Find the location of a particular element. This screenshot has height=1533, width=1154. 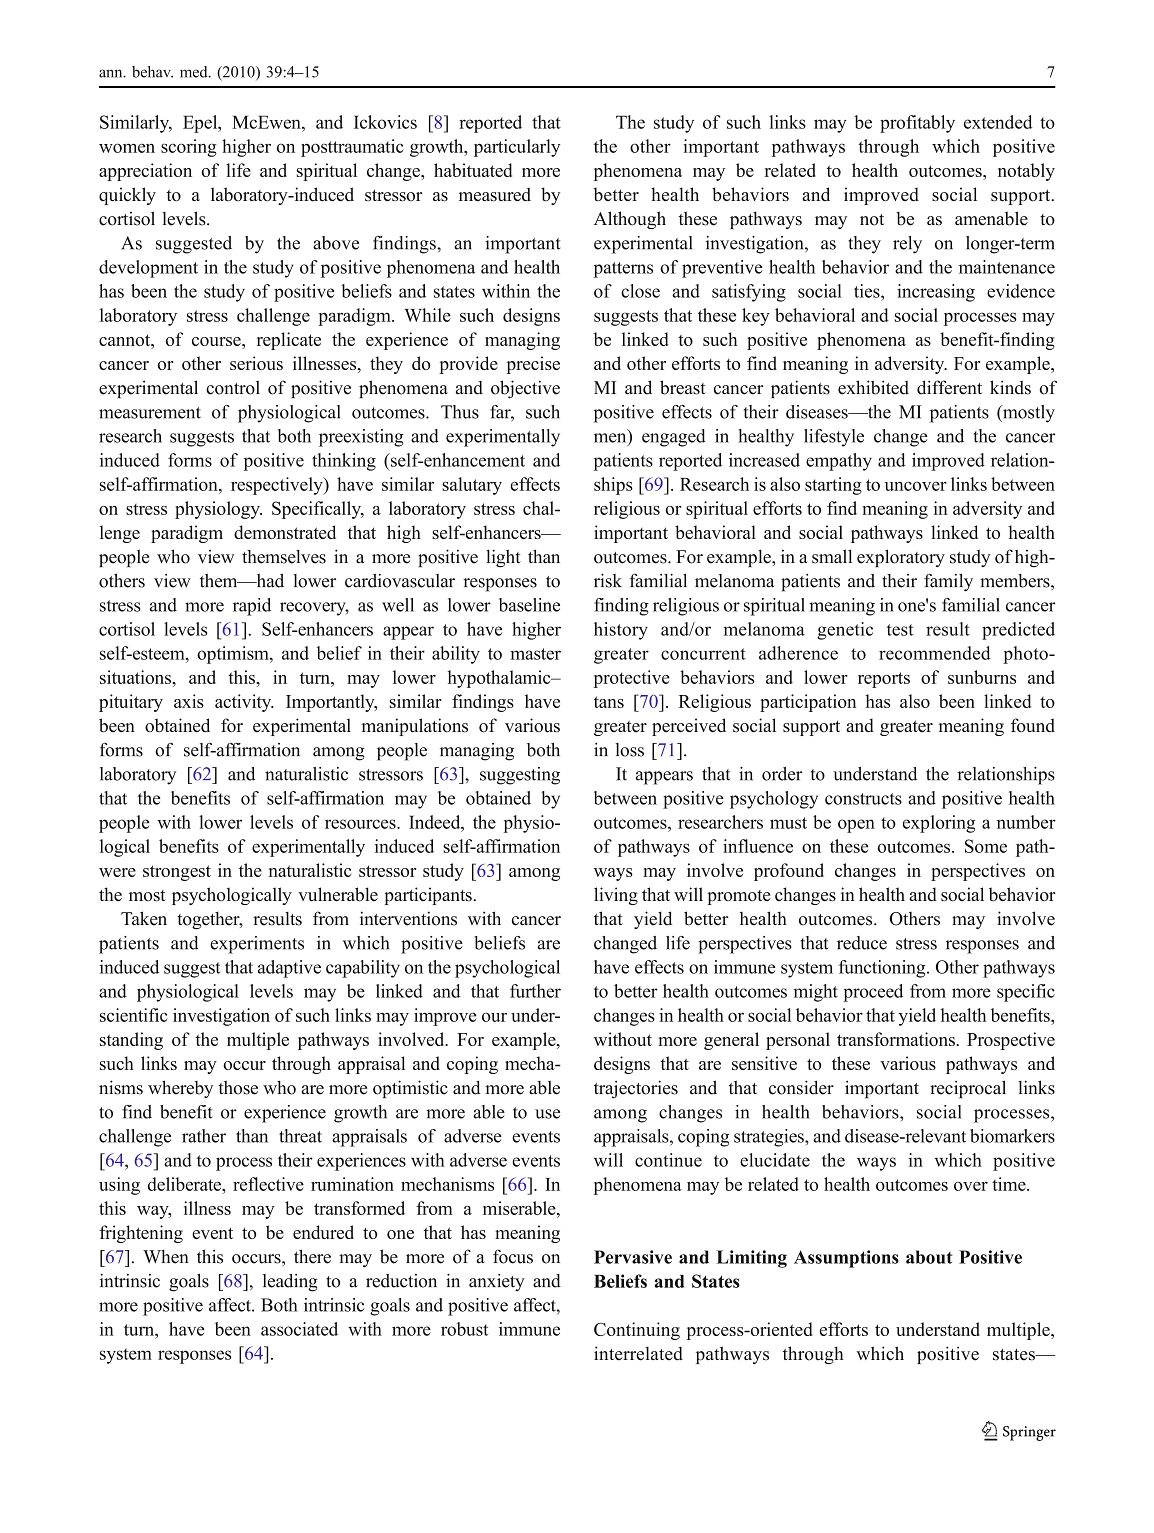

strongest is located at coordinates (177, 873).
